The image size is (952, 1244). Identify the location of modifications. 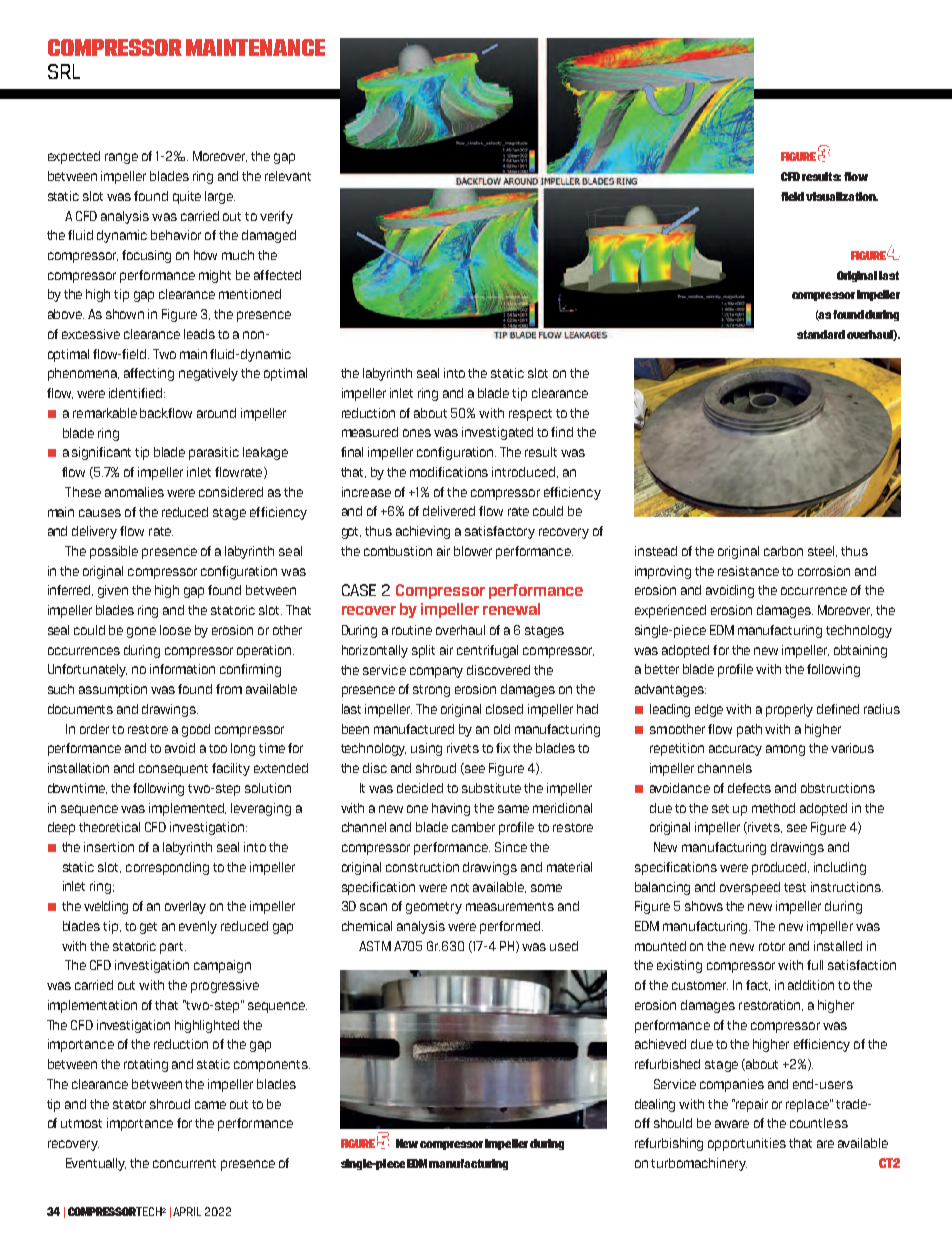
(449, 472).
